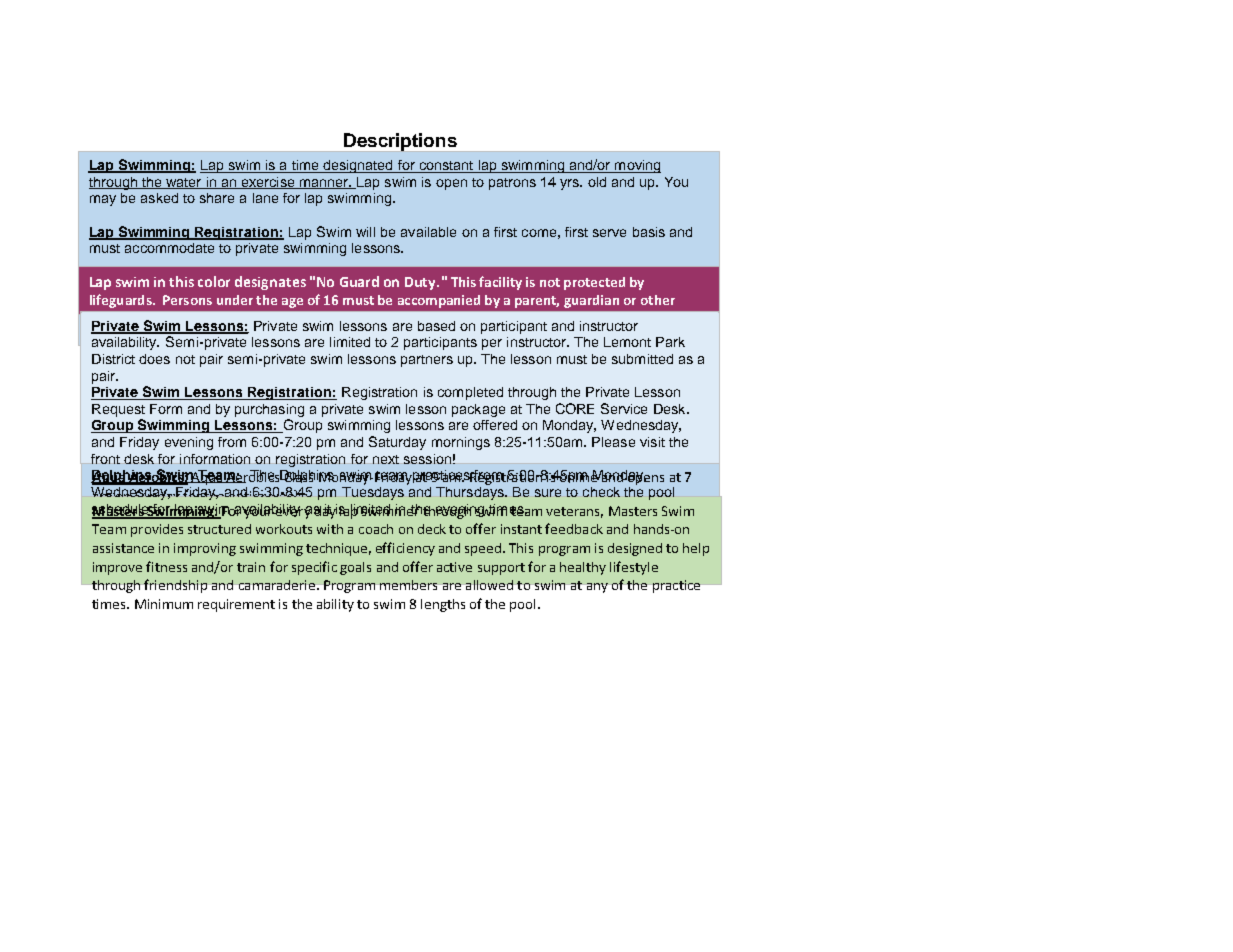  What do you see at coordinates (397, 443) in the screenshot?
I see `Saturday` at bounding box center [397, 443].
